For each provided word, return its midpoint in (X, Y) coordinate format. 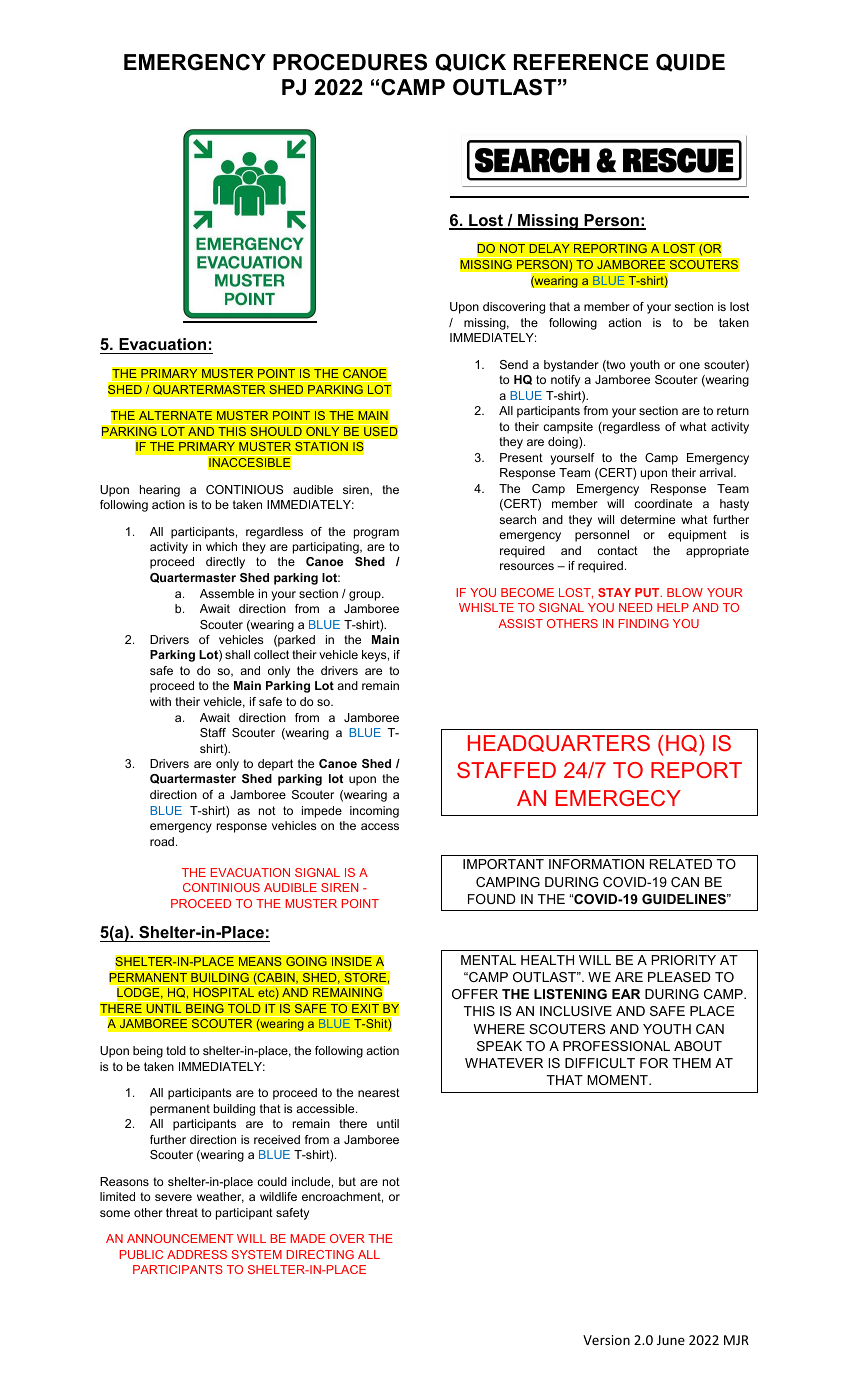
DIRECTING (320, 1254)
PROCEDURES (350, 62)
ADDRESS (197, 1254)
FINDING (644, 623)
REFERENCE (581, 62)
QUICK (470, 63)
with (160, 701)
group (366, 596)
